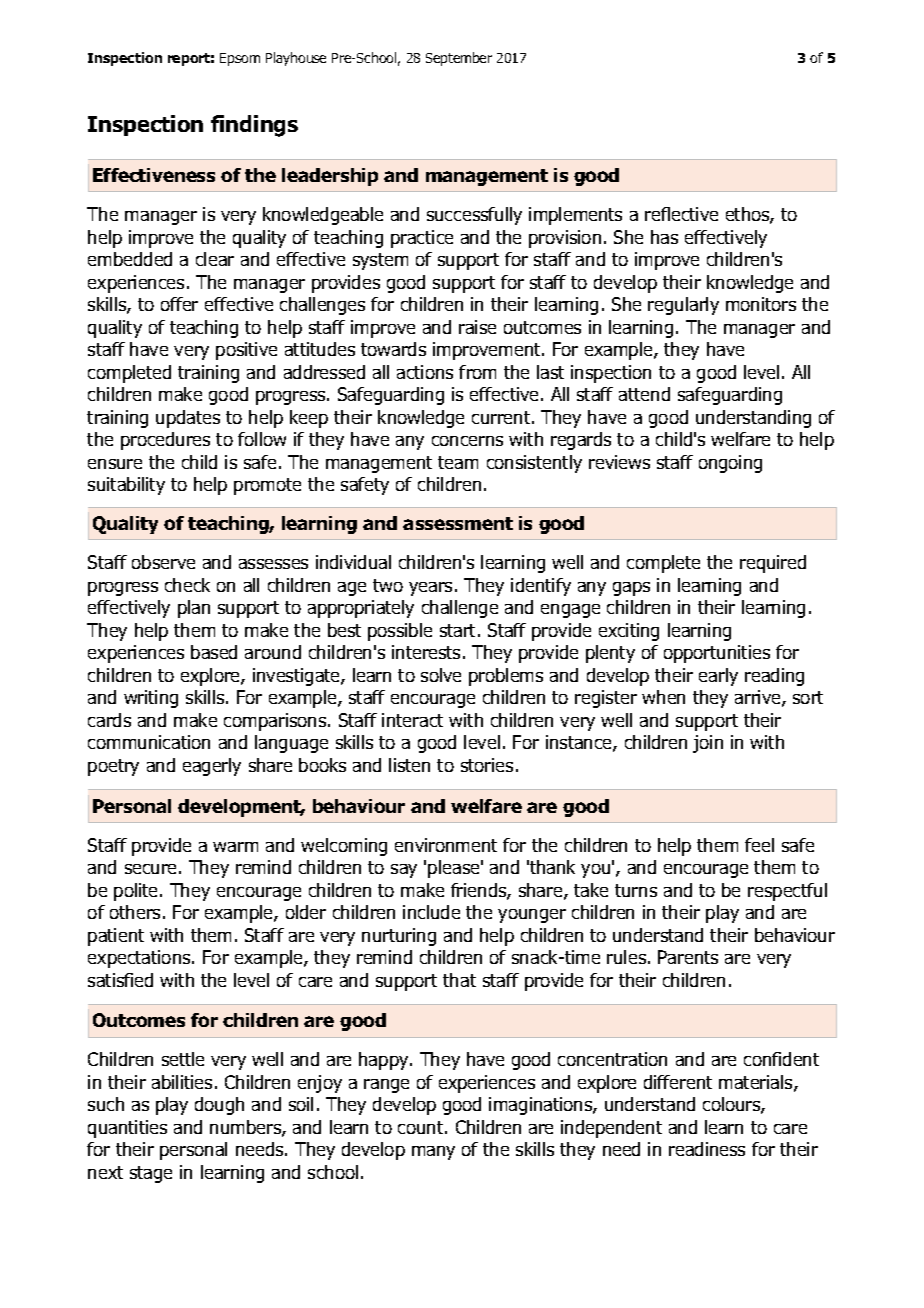  I want to click on feel, so click(759, 845).
